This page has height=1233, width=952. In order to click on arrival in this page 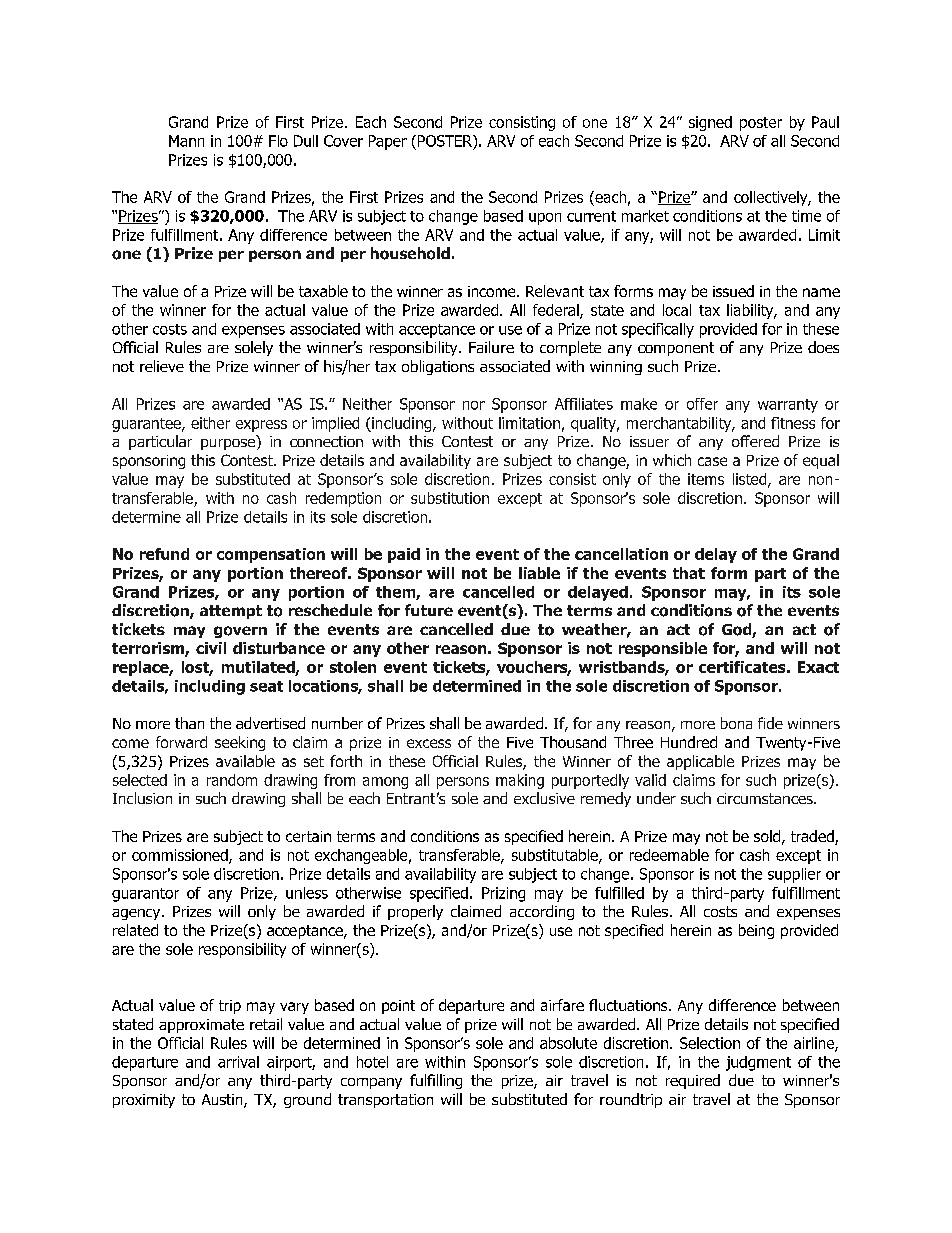, I will do `click(238, 1062)`.
